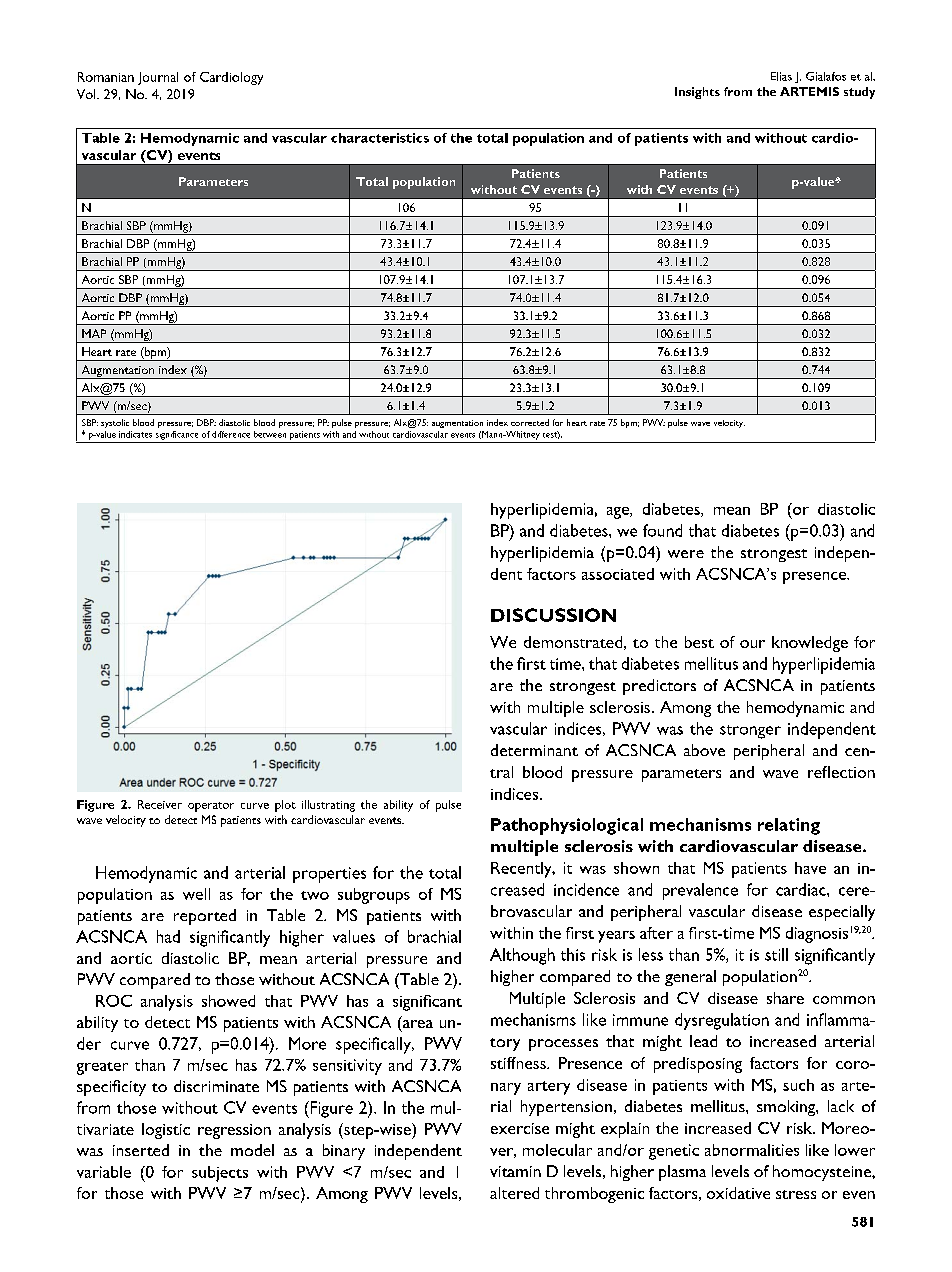 Image resolution: width=952 pixels, height=1272 pixels. What do you see at coordinates (160, 804) in the page?
I see `Receiver` at bounding box center [160, 804].
